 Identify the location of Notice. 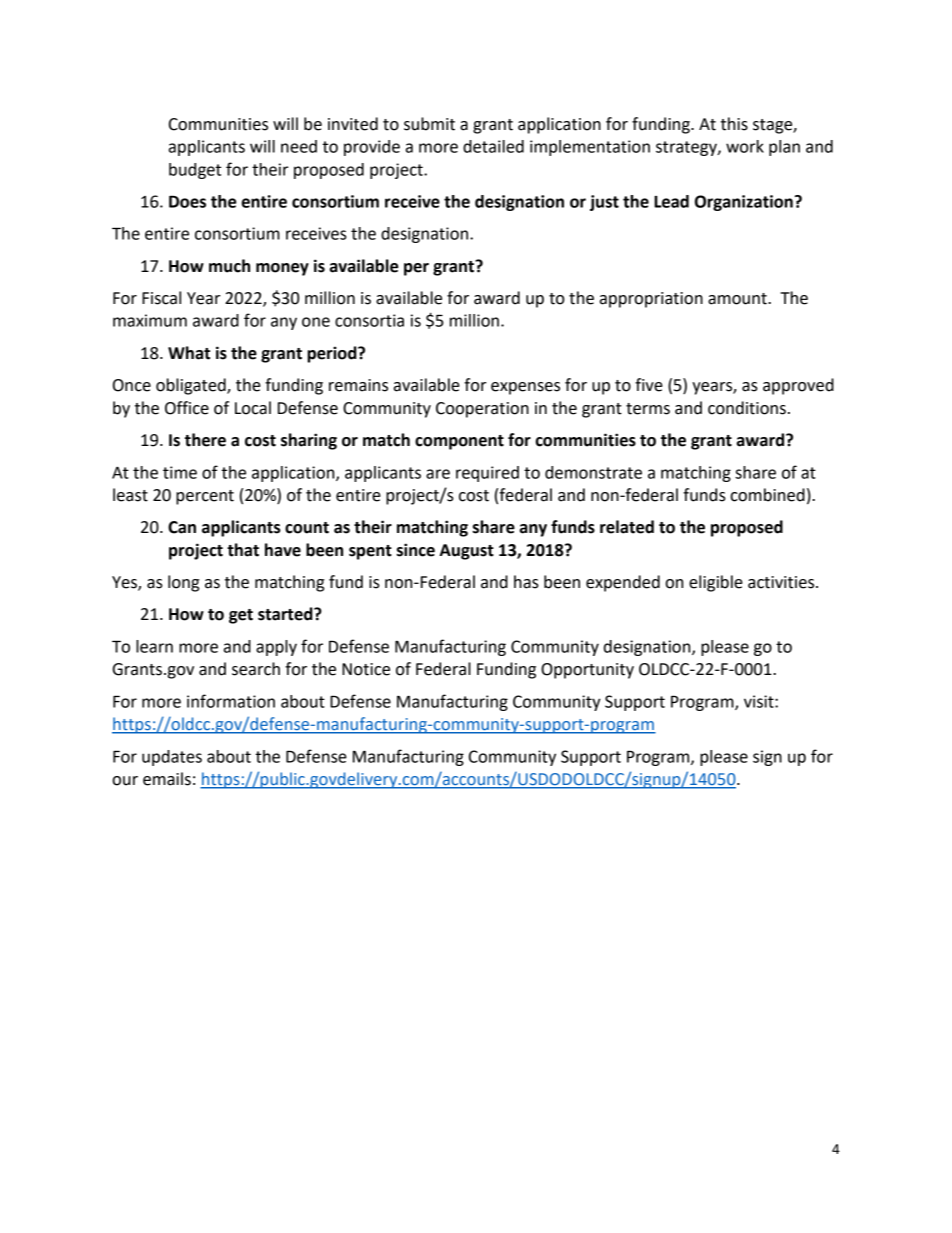
(366, 669).
